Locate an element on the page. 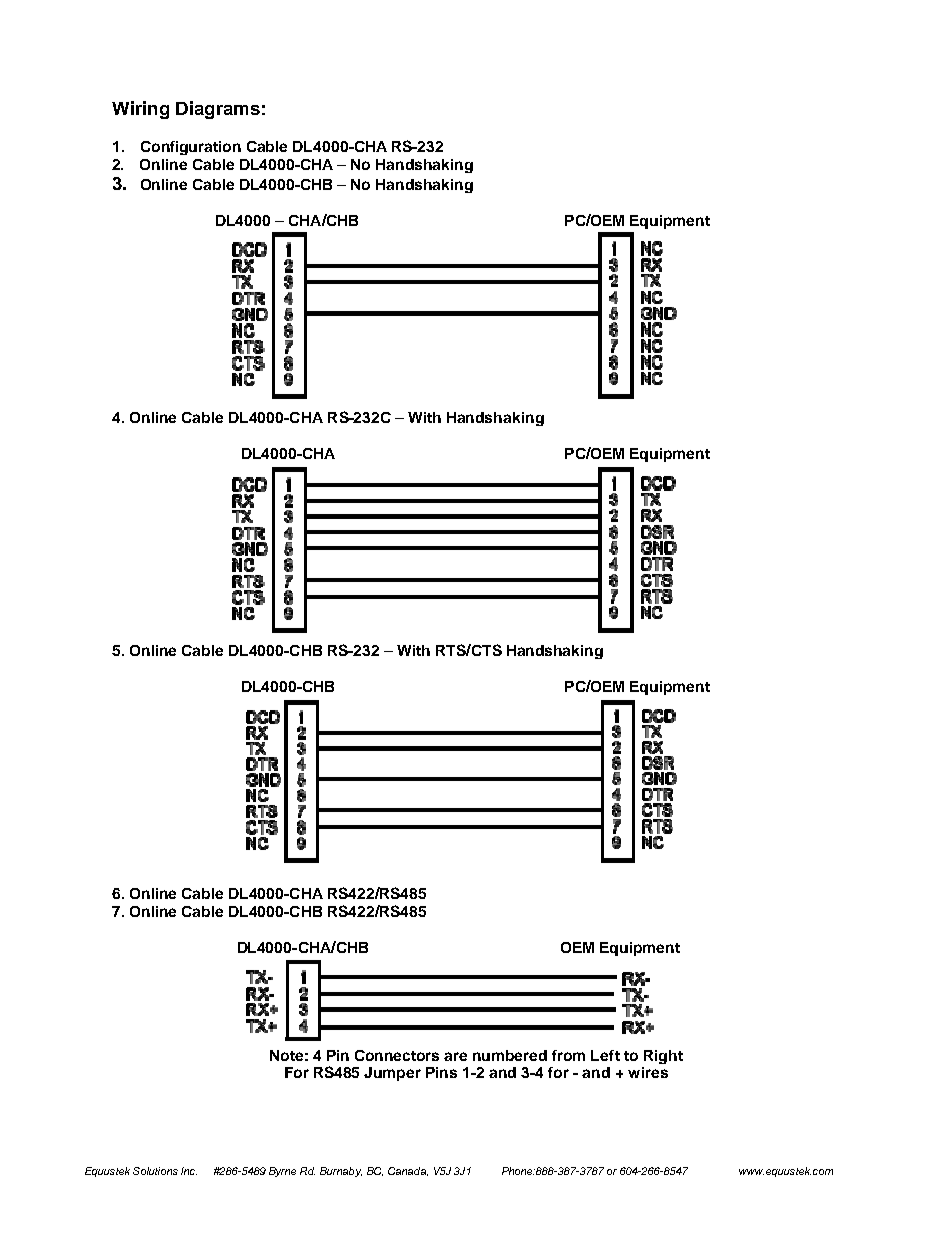 Image resolution: width=952 pixels, height=1233 pixels. Configuration is located at coordinates (191, 148).
